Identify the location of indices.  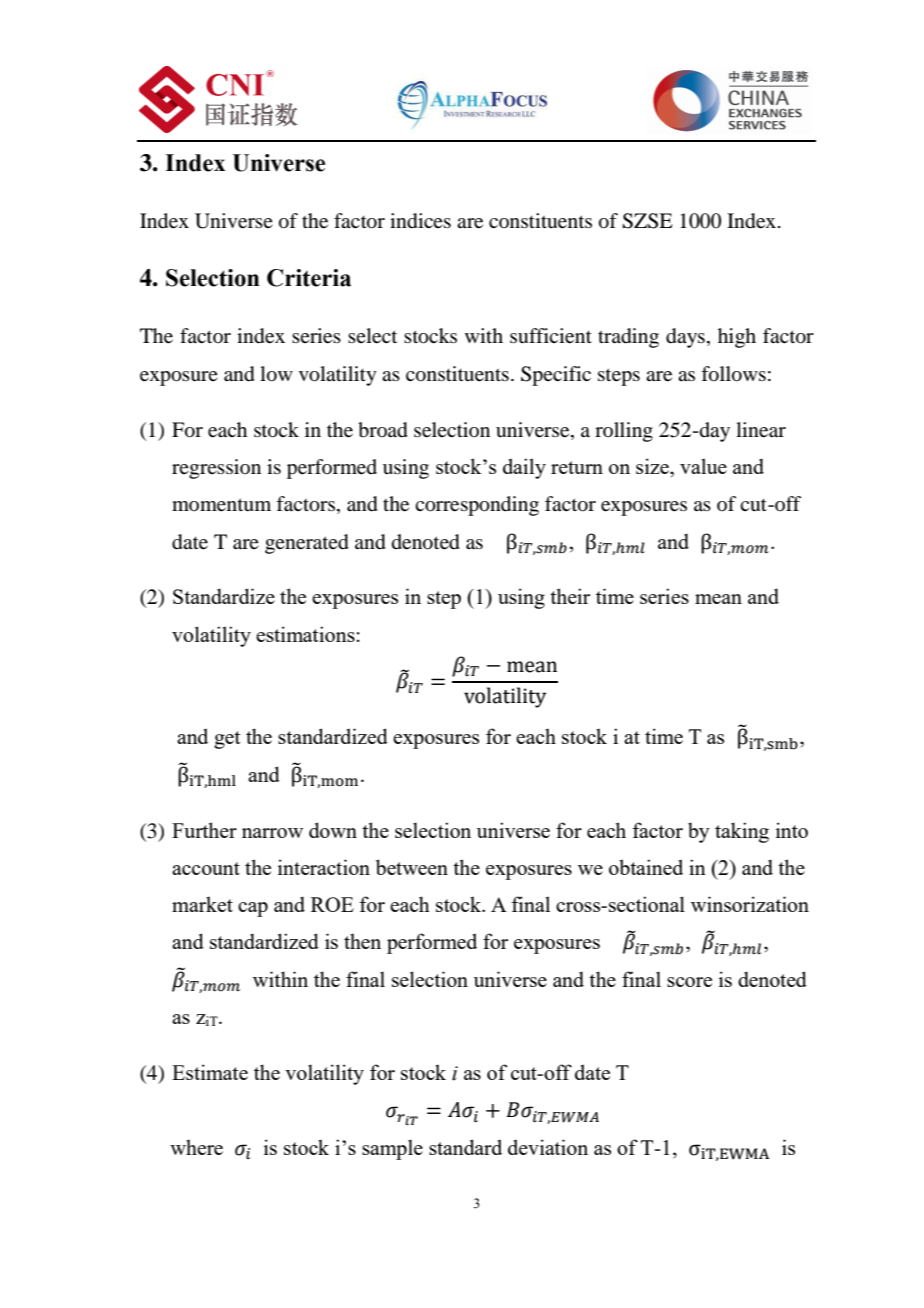
(420, 221).
